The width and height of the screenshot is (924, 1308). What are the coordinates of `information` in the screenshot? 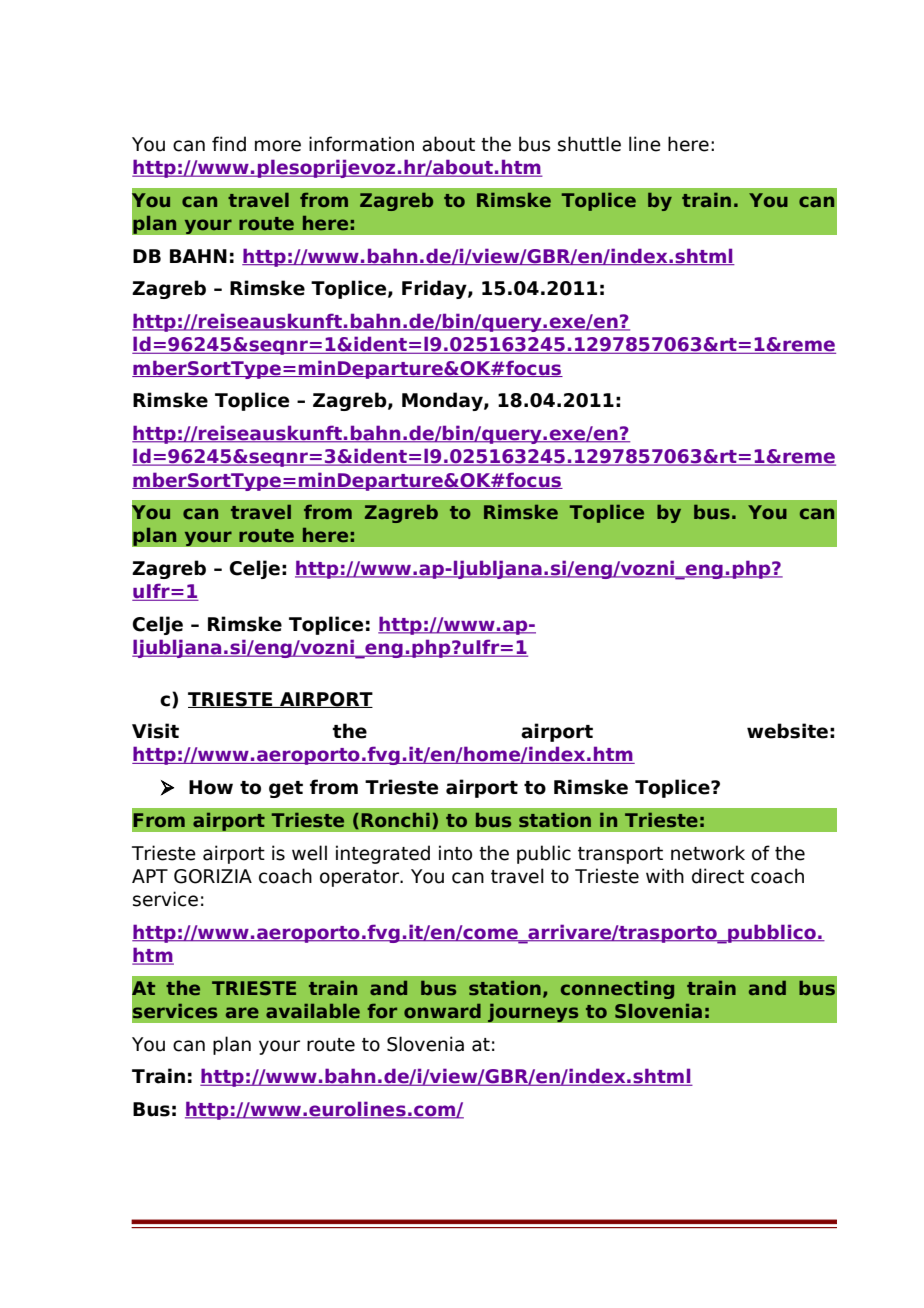 It's located at (361, 144).
